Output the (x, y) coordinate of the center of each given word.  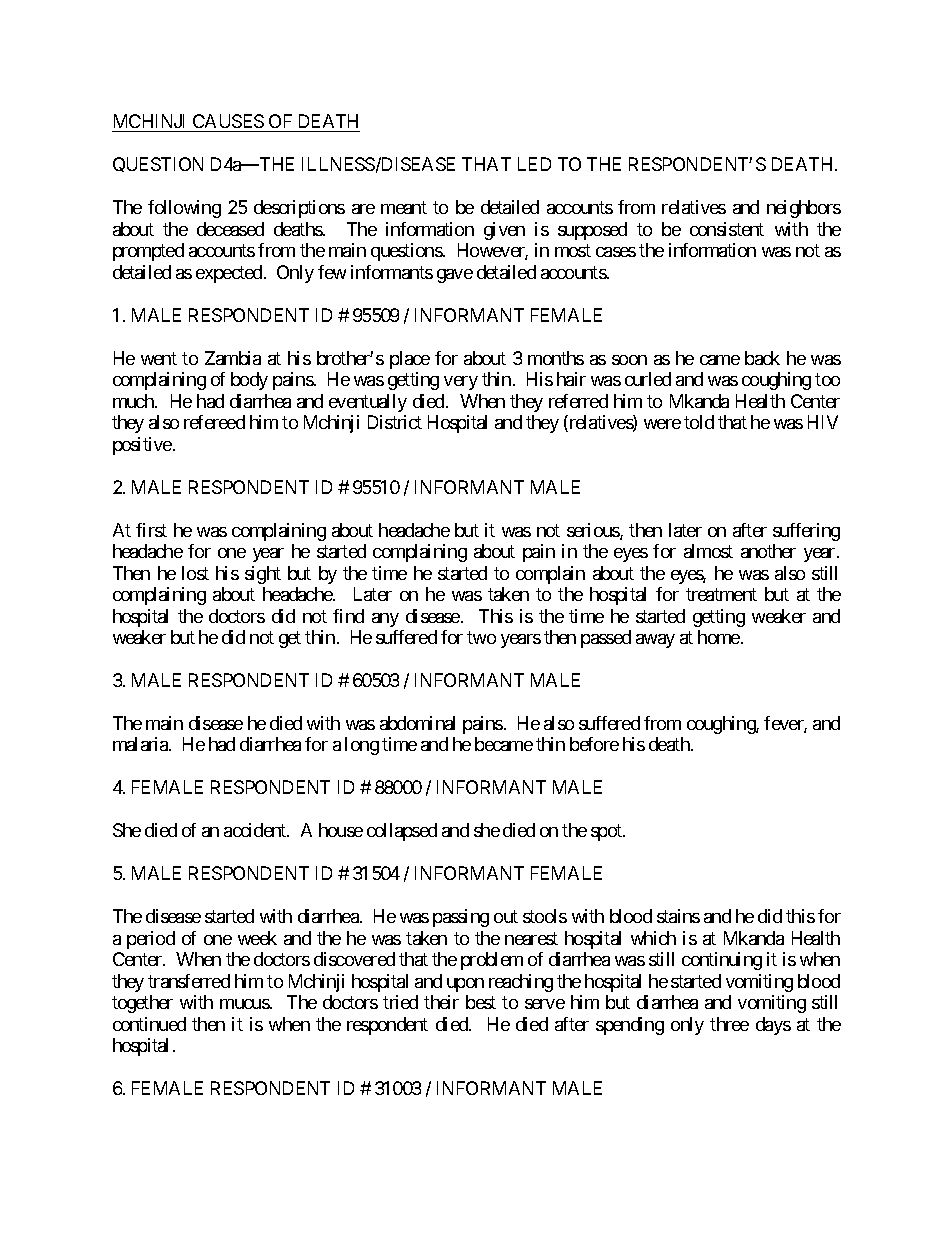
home (719, 637)
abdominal (417, 723)
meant (404, 208)
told (699, 422)
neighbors (804, 209)
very (461, 383)
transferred (189, 981)
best (481, 1002)
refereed (214, 422)
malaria (141, 744)
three (729, 1024)
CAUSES (227, 123)
